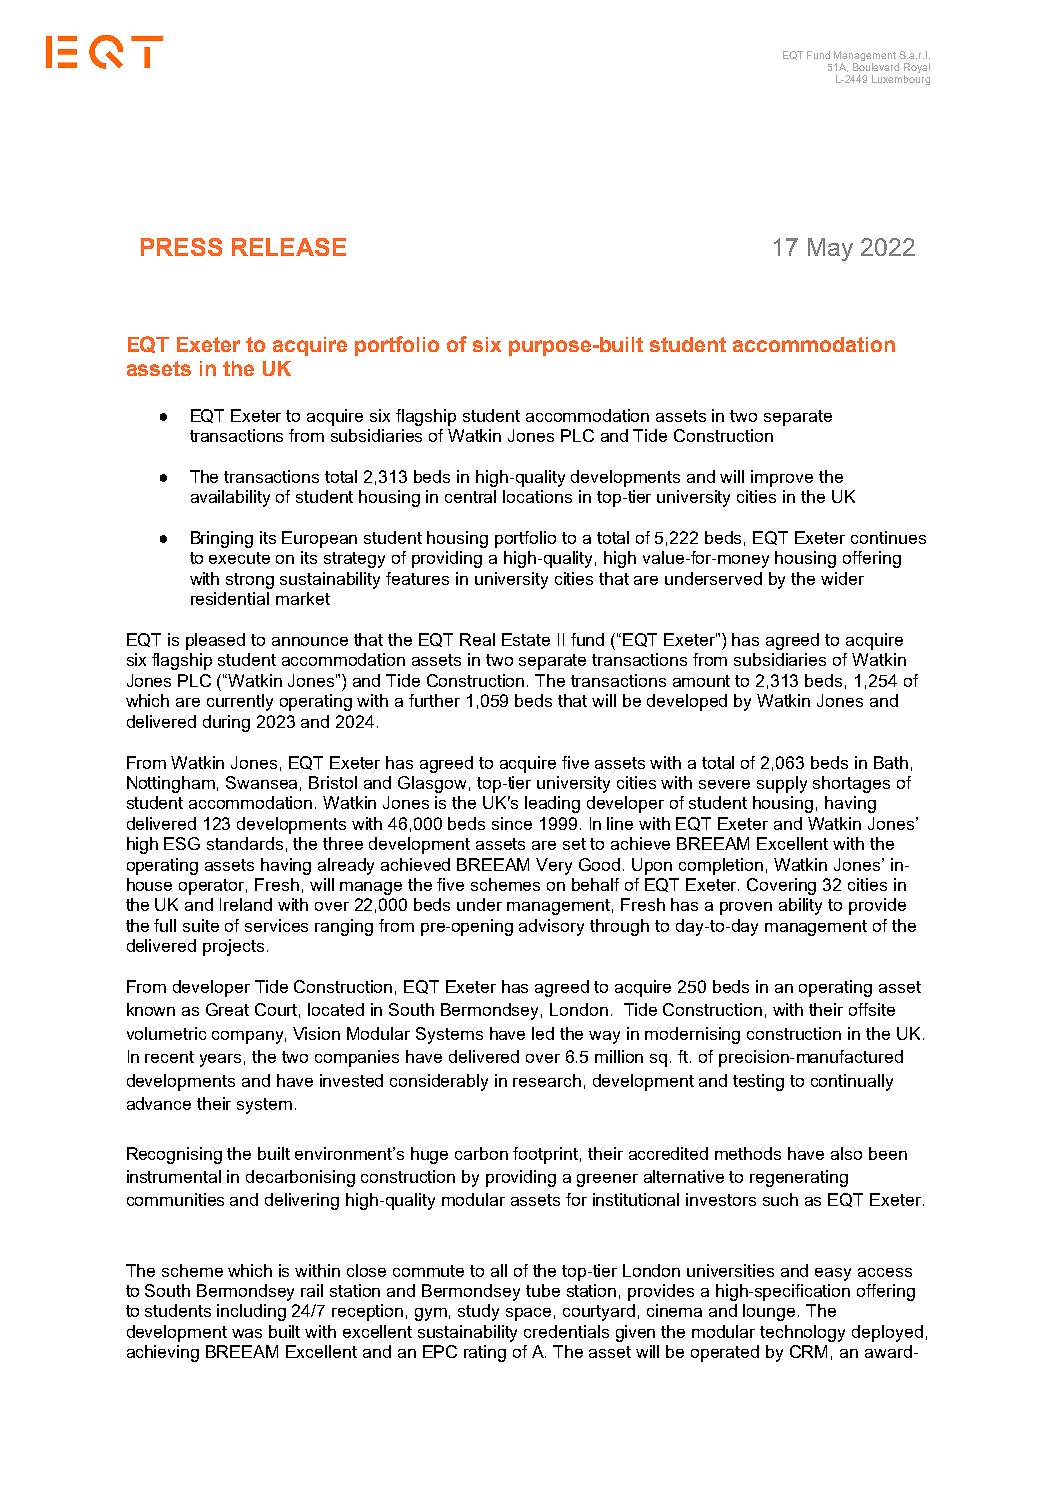 This page has width=1056, height=1494. What do you see at coordinates (876, 67) in the page?
I see `Boulevard` at bounding box center [876, 67].
